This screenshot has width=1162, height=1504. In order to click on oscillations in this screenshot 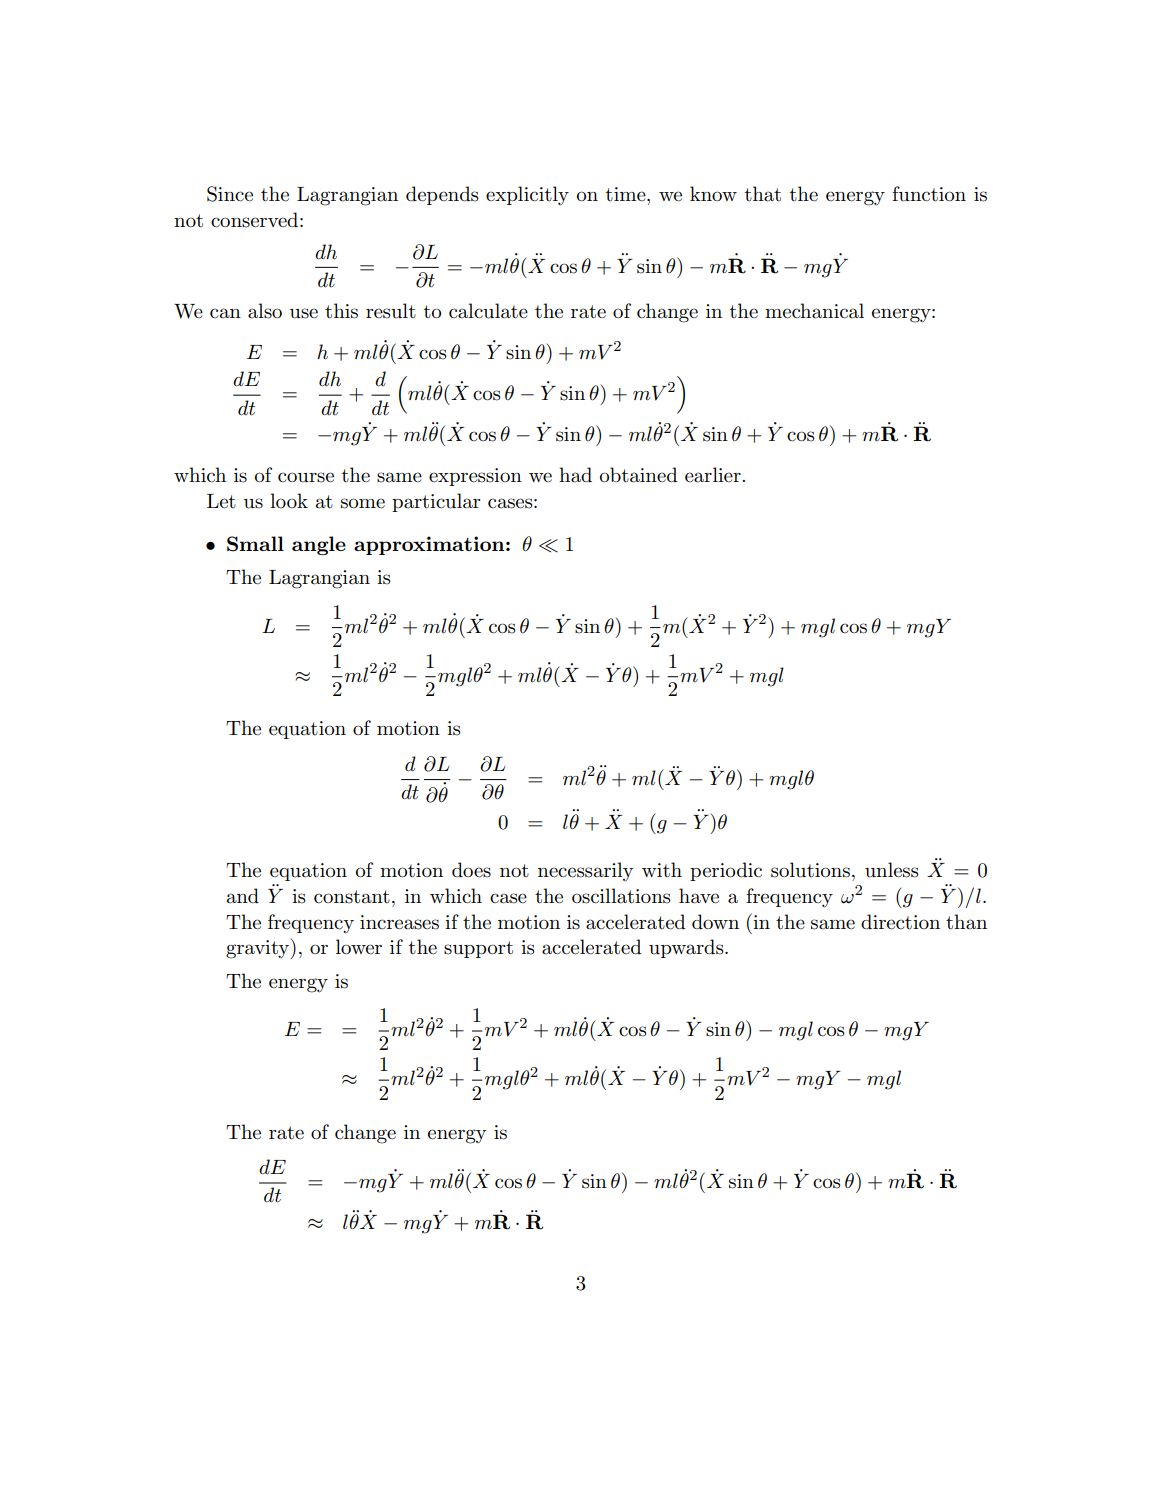, I will do `click(621, 896)`.
